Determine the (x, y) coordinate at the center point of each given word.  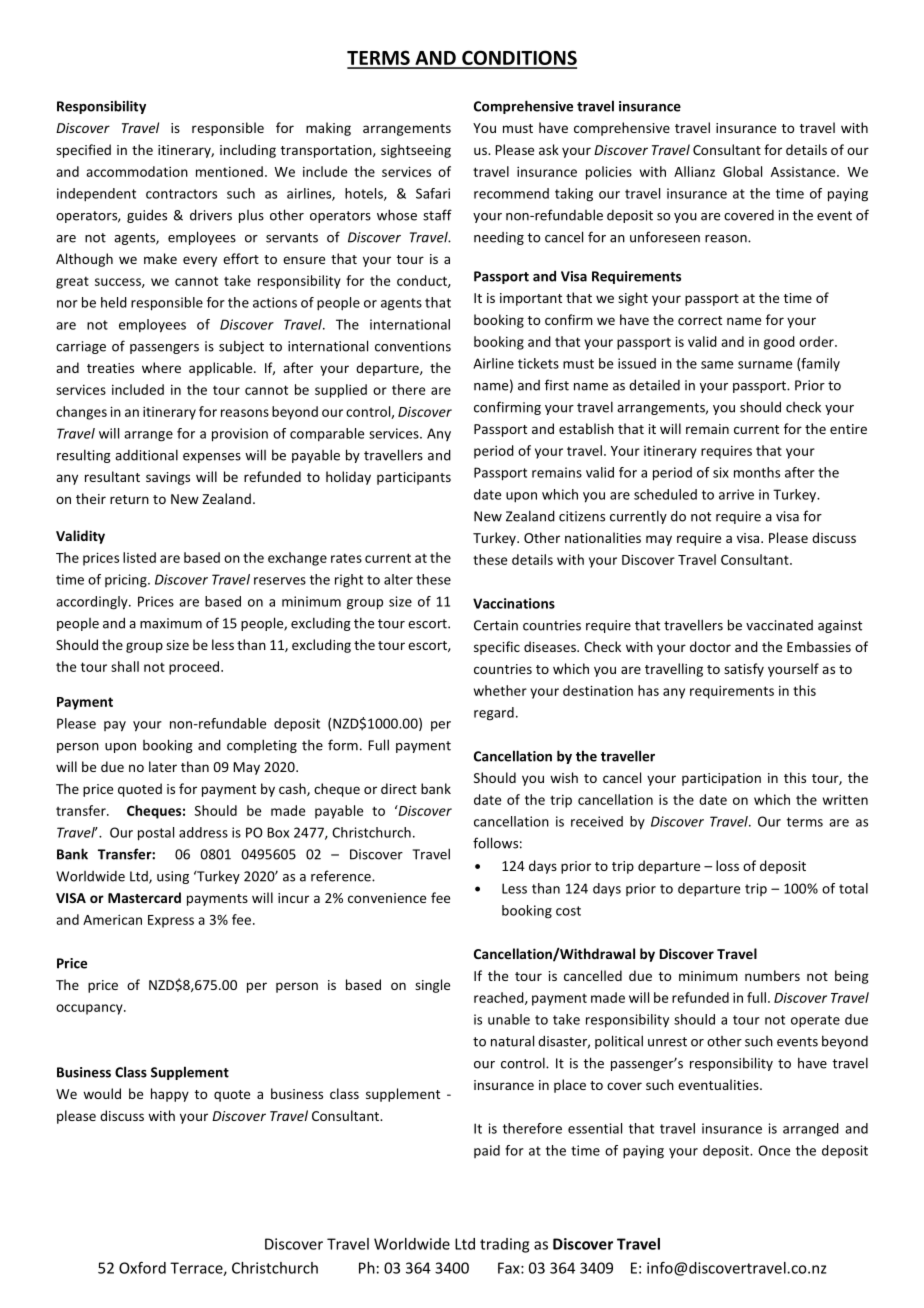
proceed (194, 668)
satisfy (744, 670)
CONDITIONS (518, 59)
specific (497, 648)
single (432, 986)
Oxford (142, 1267)
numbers (772, 975)
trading (504, 1245)
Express (171, 921)
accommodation (137, 171)
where (161, 367)
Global (742, 171)
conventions (413, 346)
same (717, 365)
